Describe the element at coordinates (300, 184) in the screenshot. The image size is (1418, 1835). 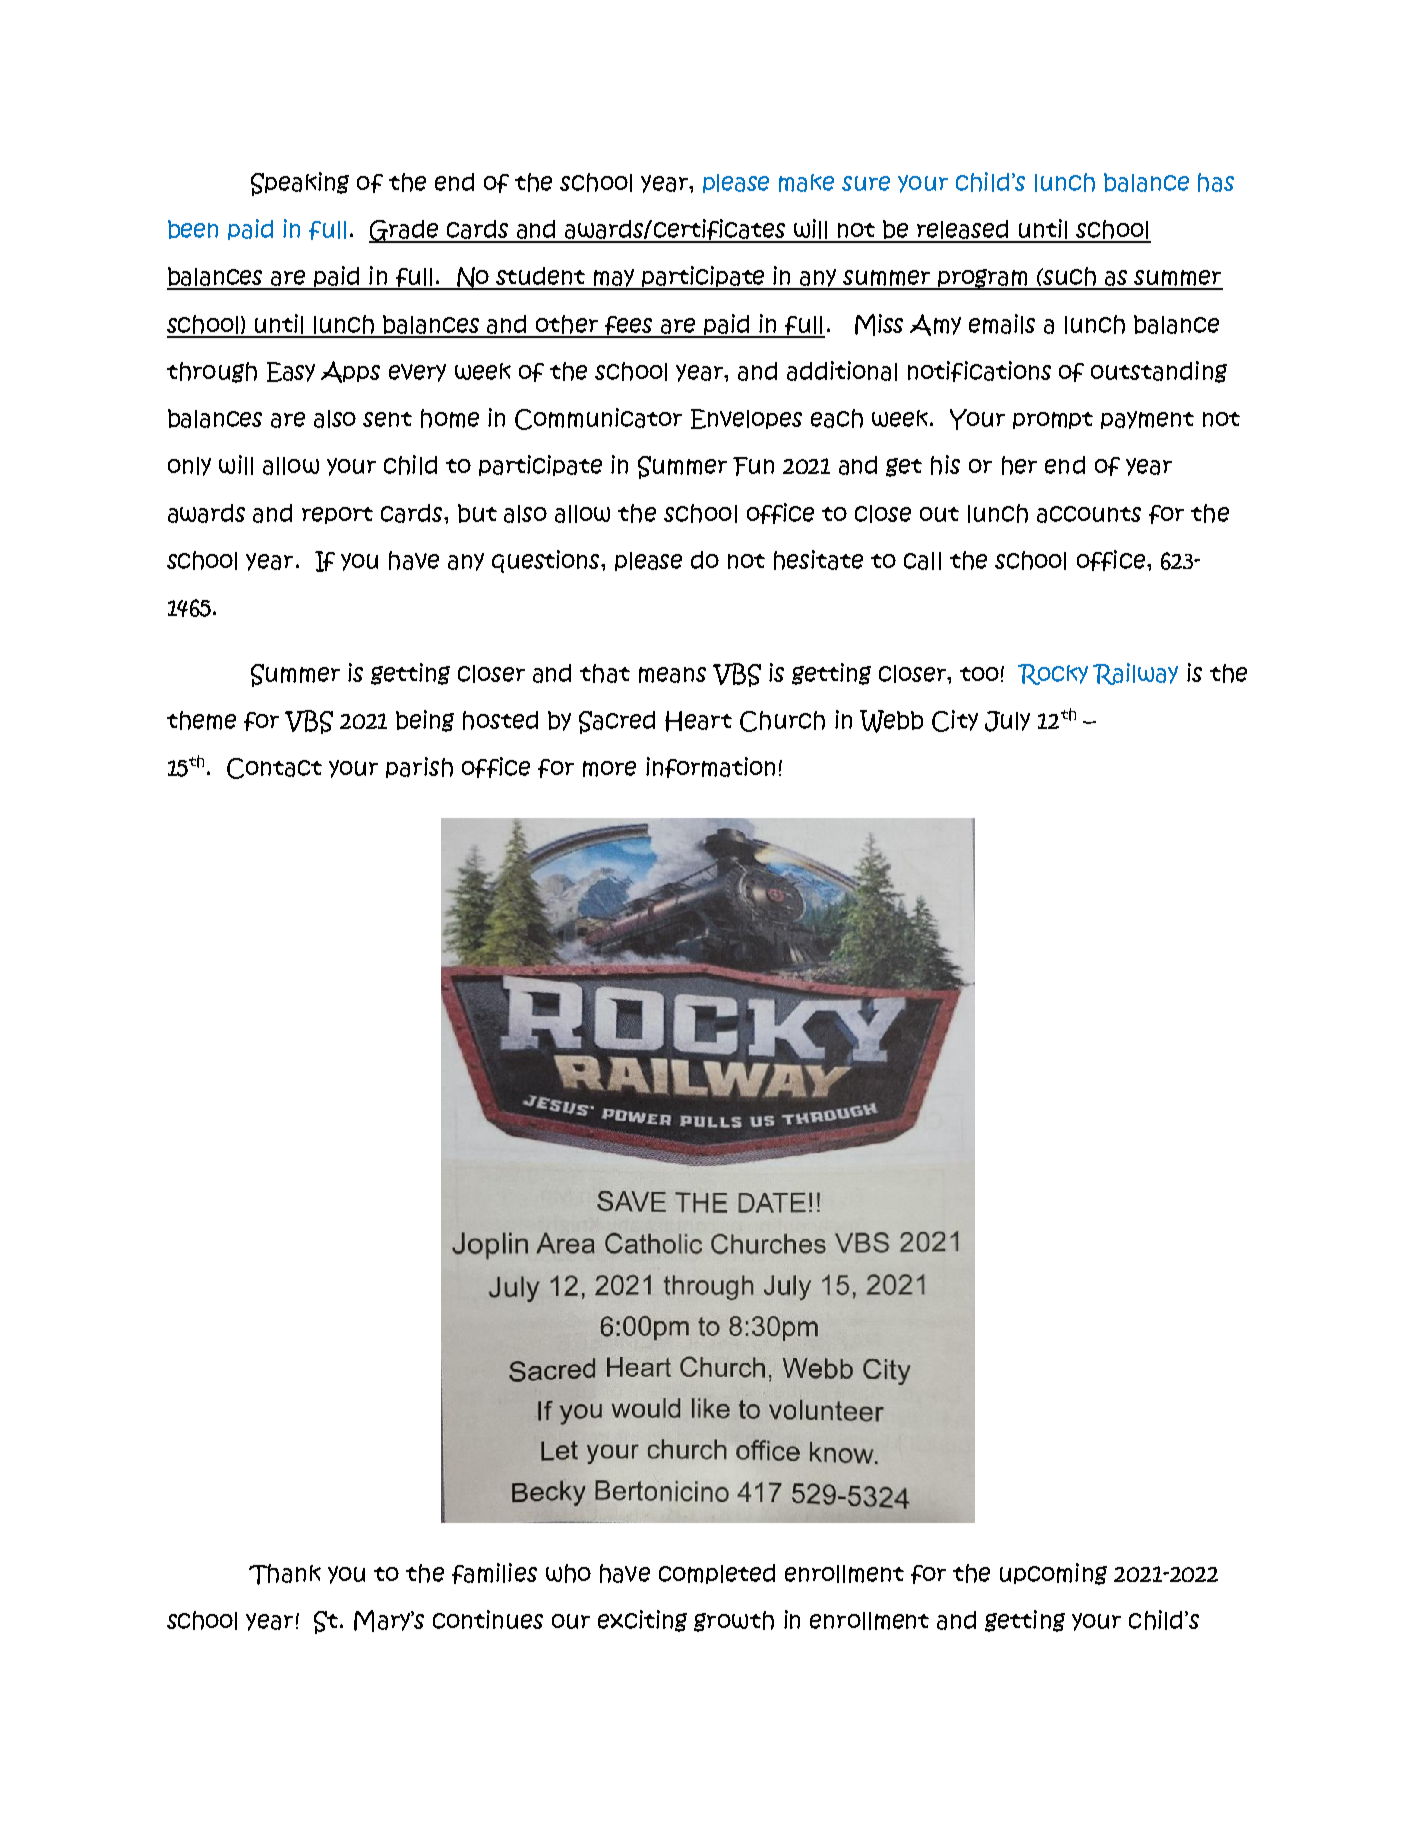
I see `Speaking` at that location.
